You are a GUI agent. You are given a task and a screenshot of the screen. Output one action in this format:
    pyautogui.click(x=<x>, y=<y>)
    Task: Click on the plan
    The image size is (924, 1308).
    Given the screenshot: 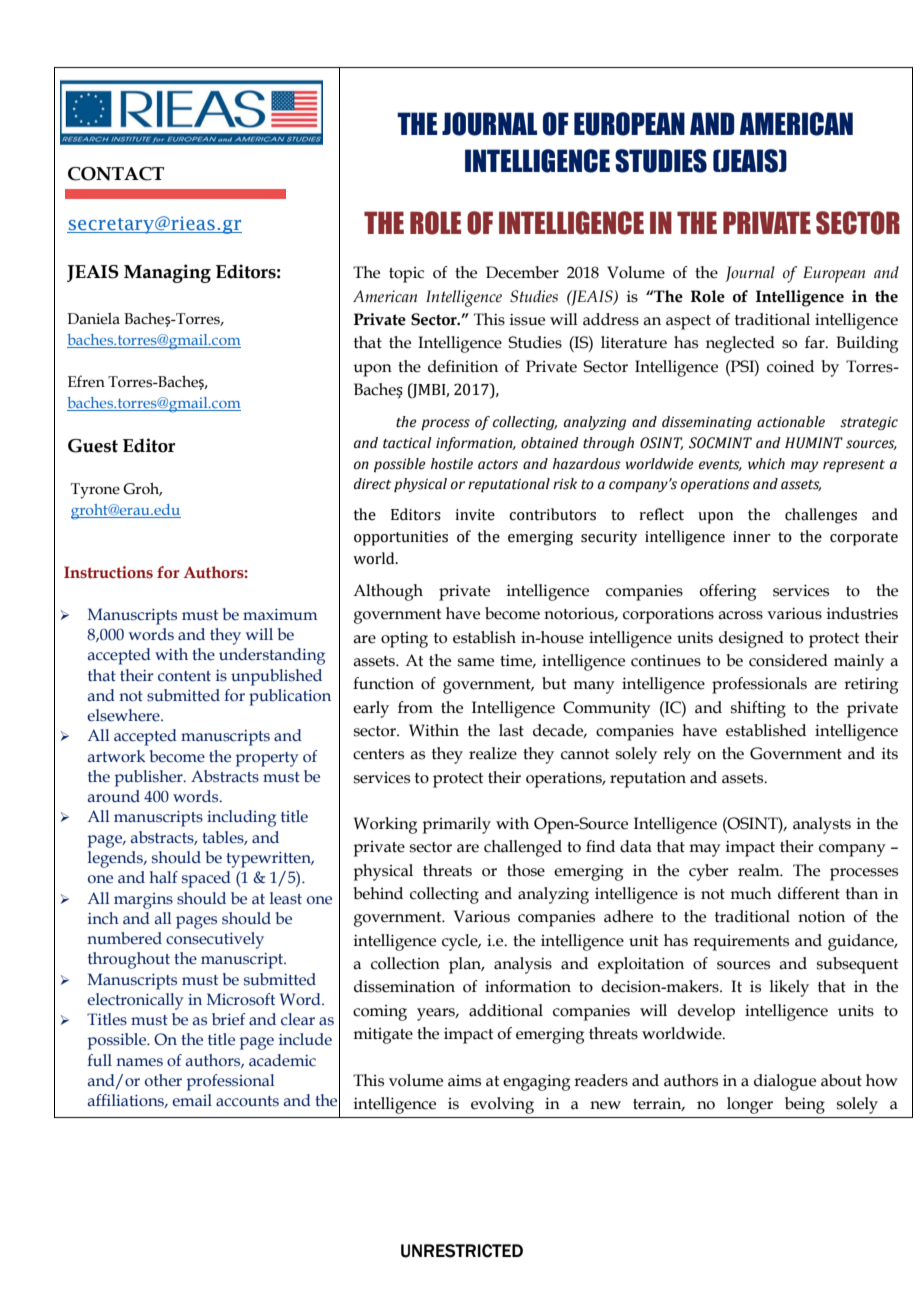 What is the action you would take?
    pyautogui.click(x=466, y=965)
